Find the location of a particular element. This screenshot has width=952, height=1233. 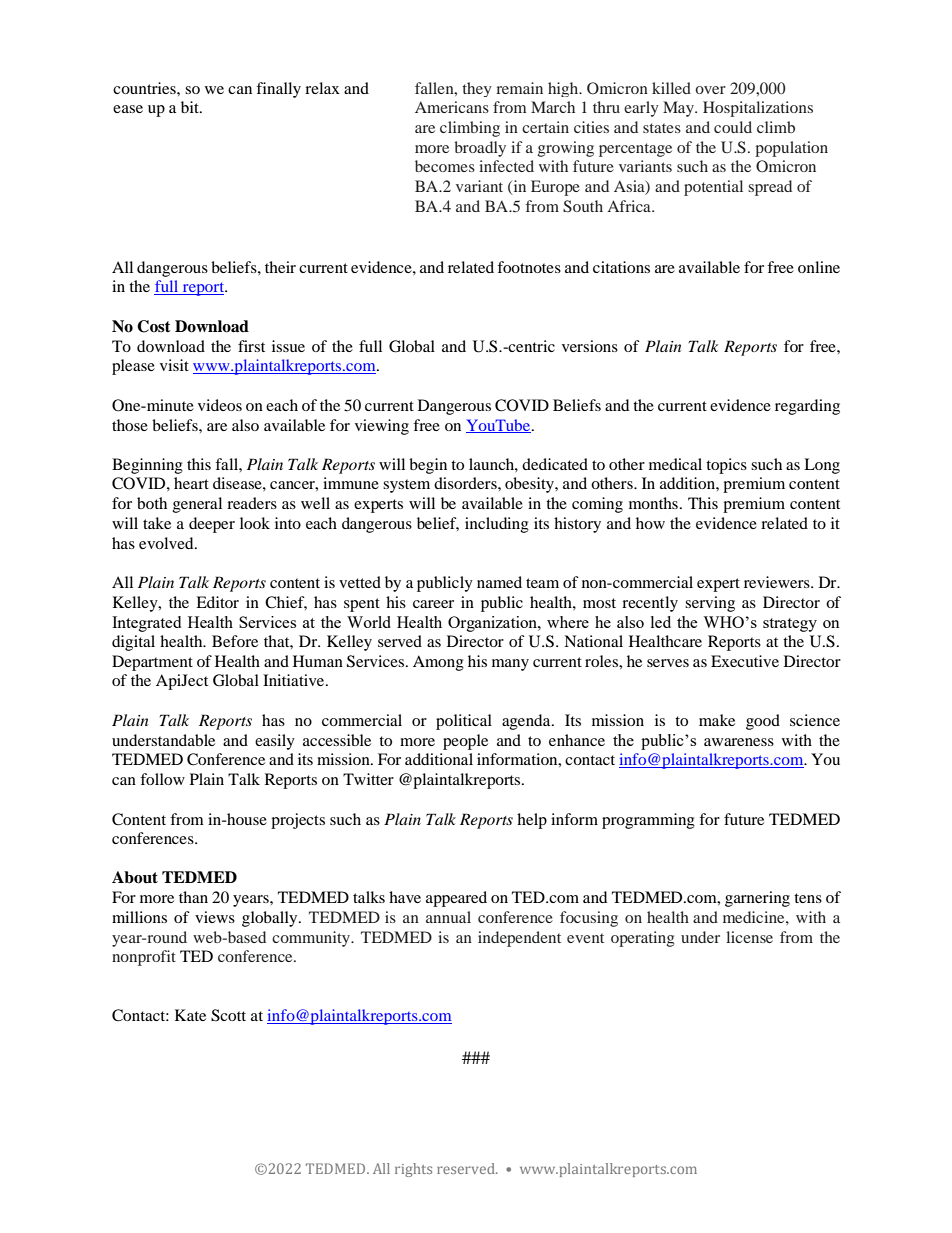

rights is located at coordinates (413, 1170).
